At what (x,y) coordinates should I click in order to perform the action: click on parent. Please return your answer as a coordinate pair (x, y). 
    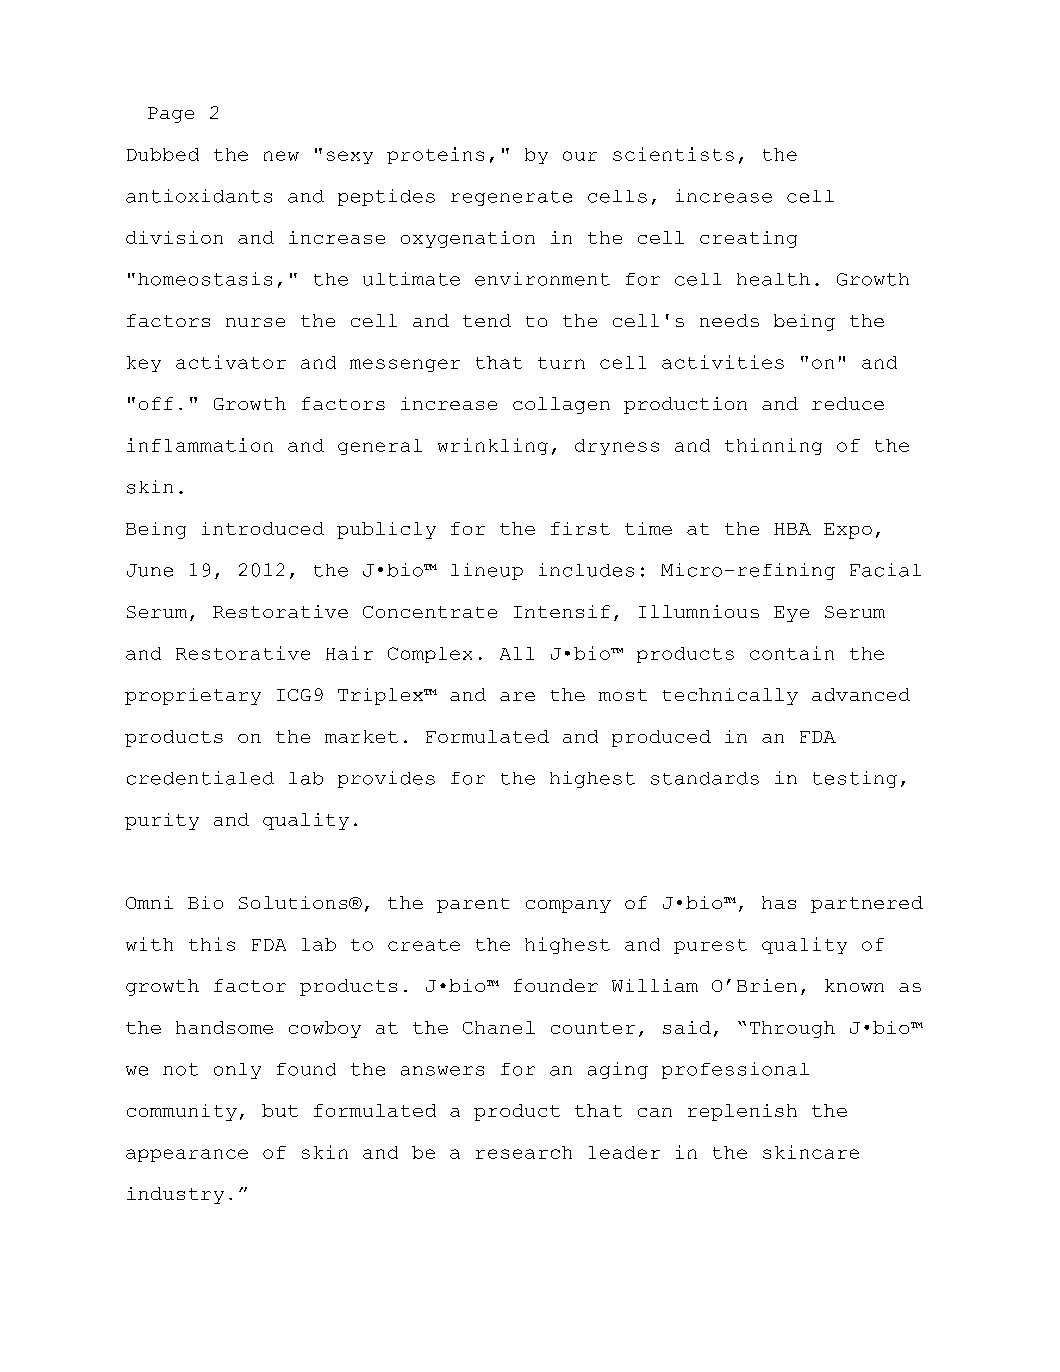
    Looking at the image, I should click on (473, 905).
